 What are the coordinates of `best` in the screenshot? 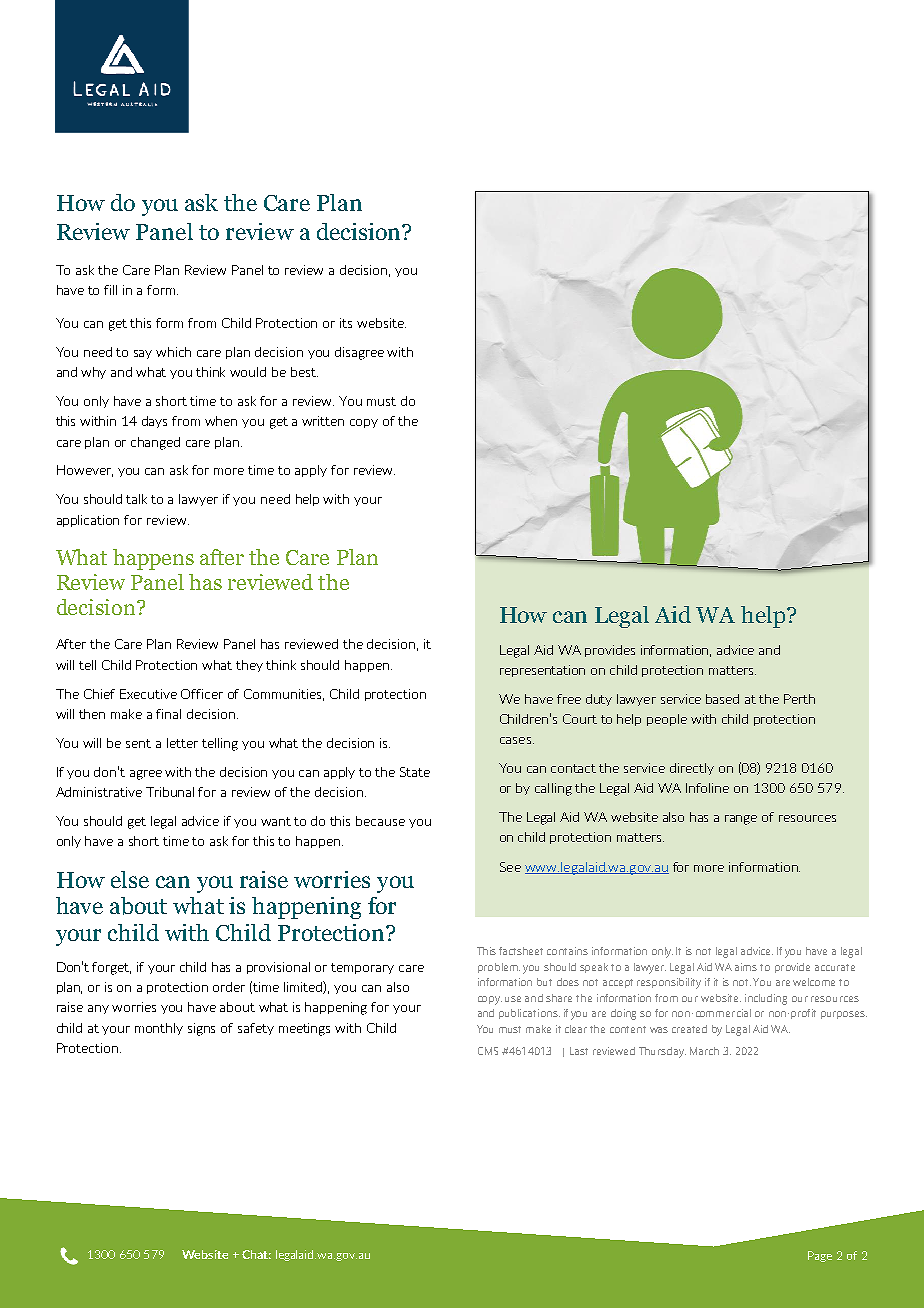 It's located at (304, 372).
